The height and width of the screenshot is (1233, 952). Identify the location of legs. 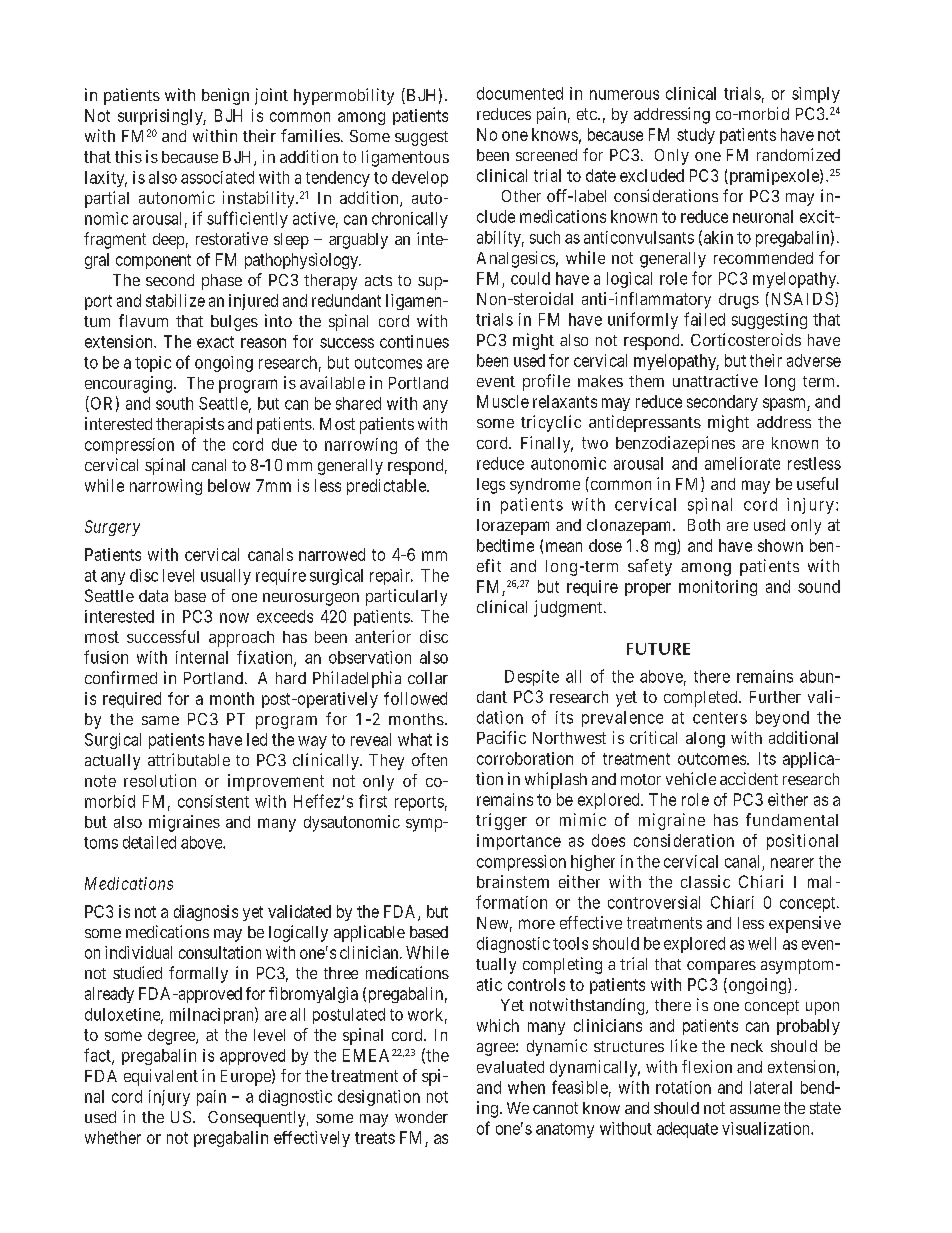
(491, 486).
